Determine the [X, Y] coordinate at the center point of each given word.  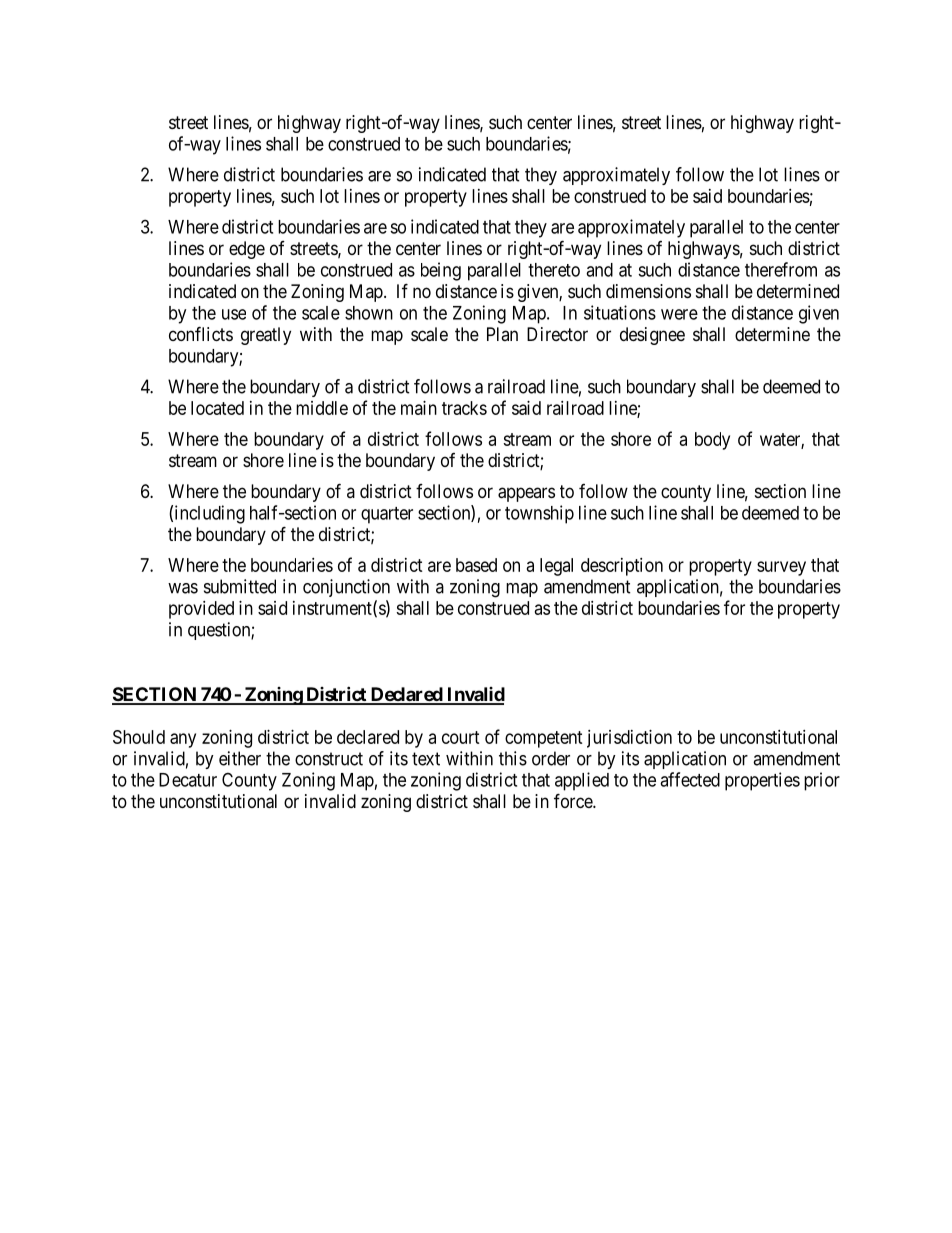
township [539, 514]
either [240, 758]
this [513, 758]
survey [781, 568]
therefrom [781, 269]
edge [247, 250]
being [441, 271]
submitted [240, 586]
